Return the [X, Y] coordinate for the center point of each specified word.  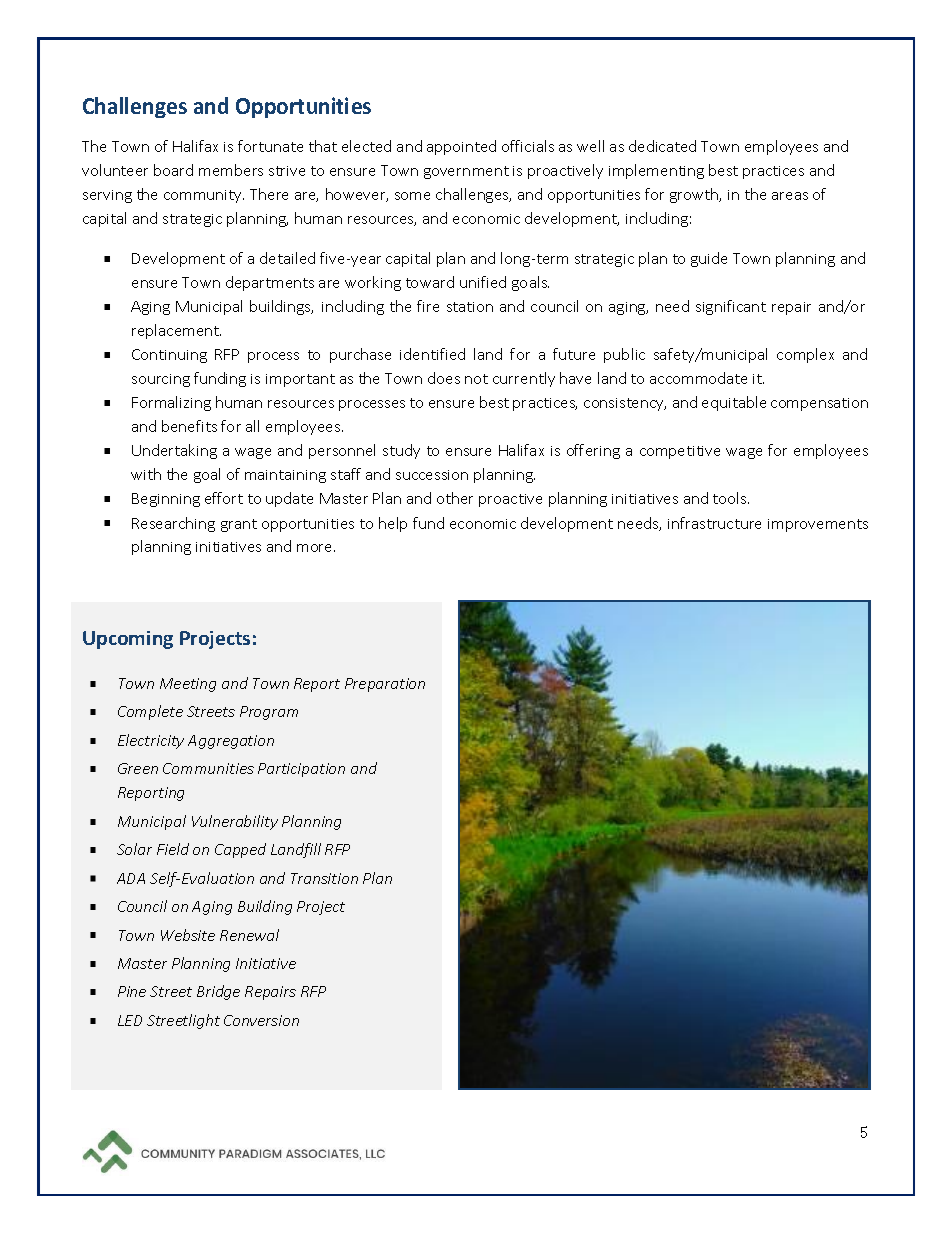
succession [432, 475]
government [466, 172]
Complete [150, 712]
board [173, 170]
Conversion [261, 1020]
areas [790, 196]
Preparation [385, 685]
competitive [680, 452]
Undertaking [174, 451]
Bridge [218, 992]
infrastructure [714, 523]
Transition [324, 878]
